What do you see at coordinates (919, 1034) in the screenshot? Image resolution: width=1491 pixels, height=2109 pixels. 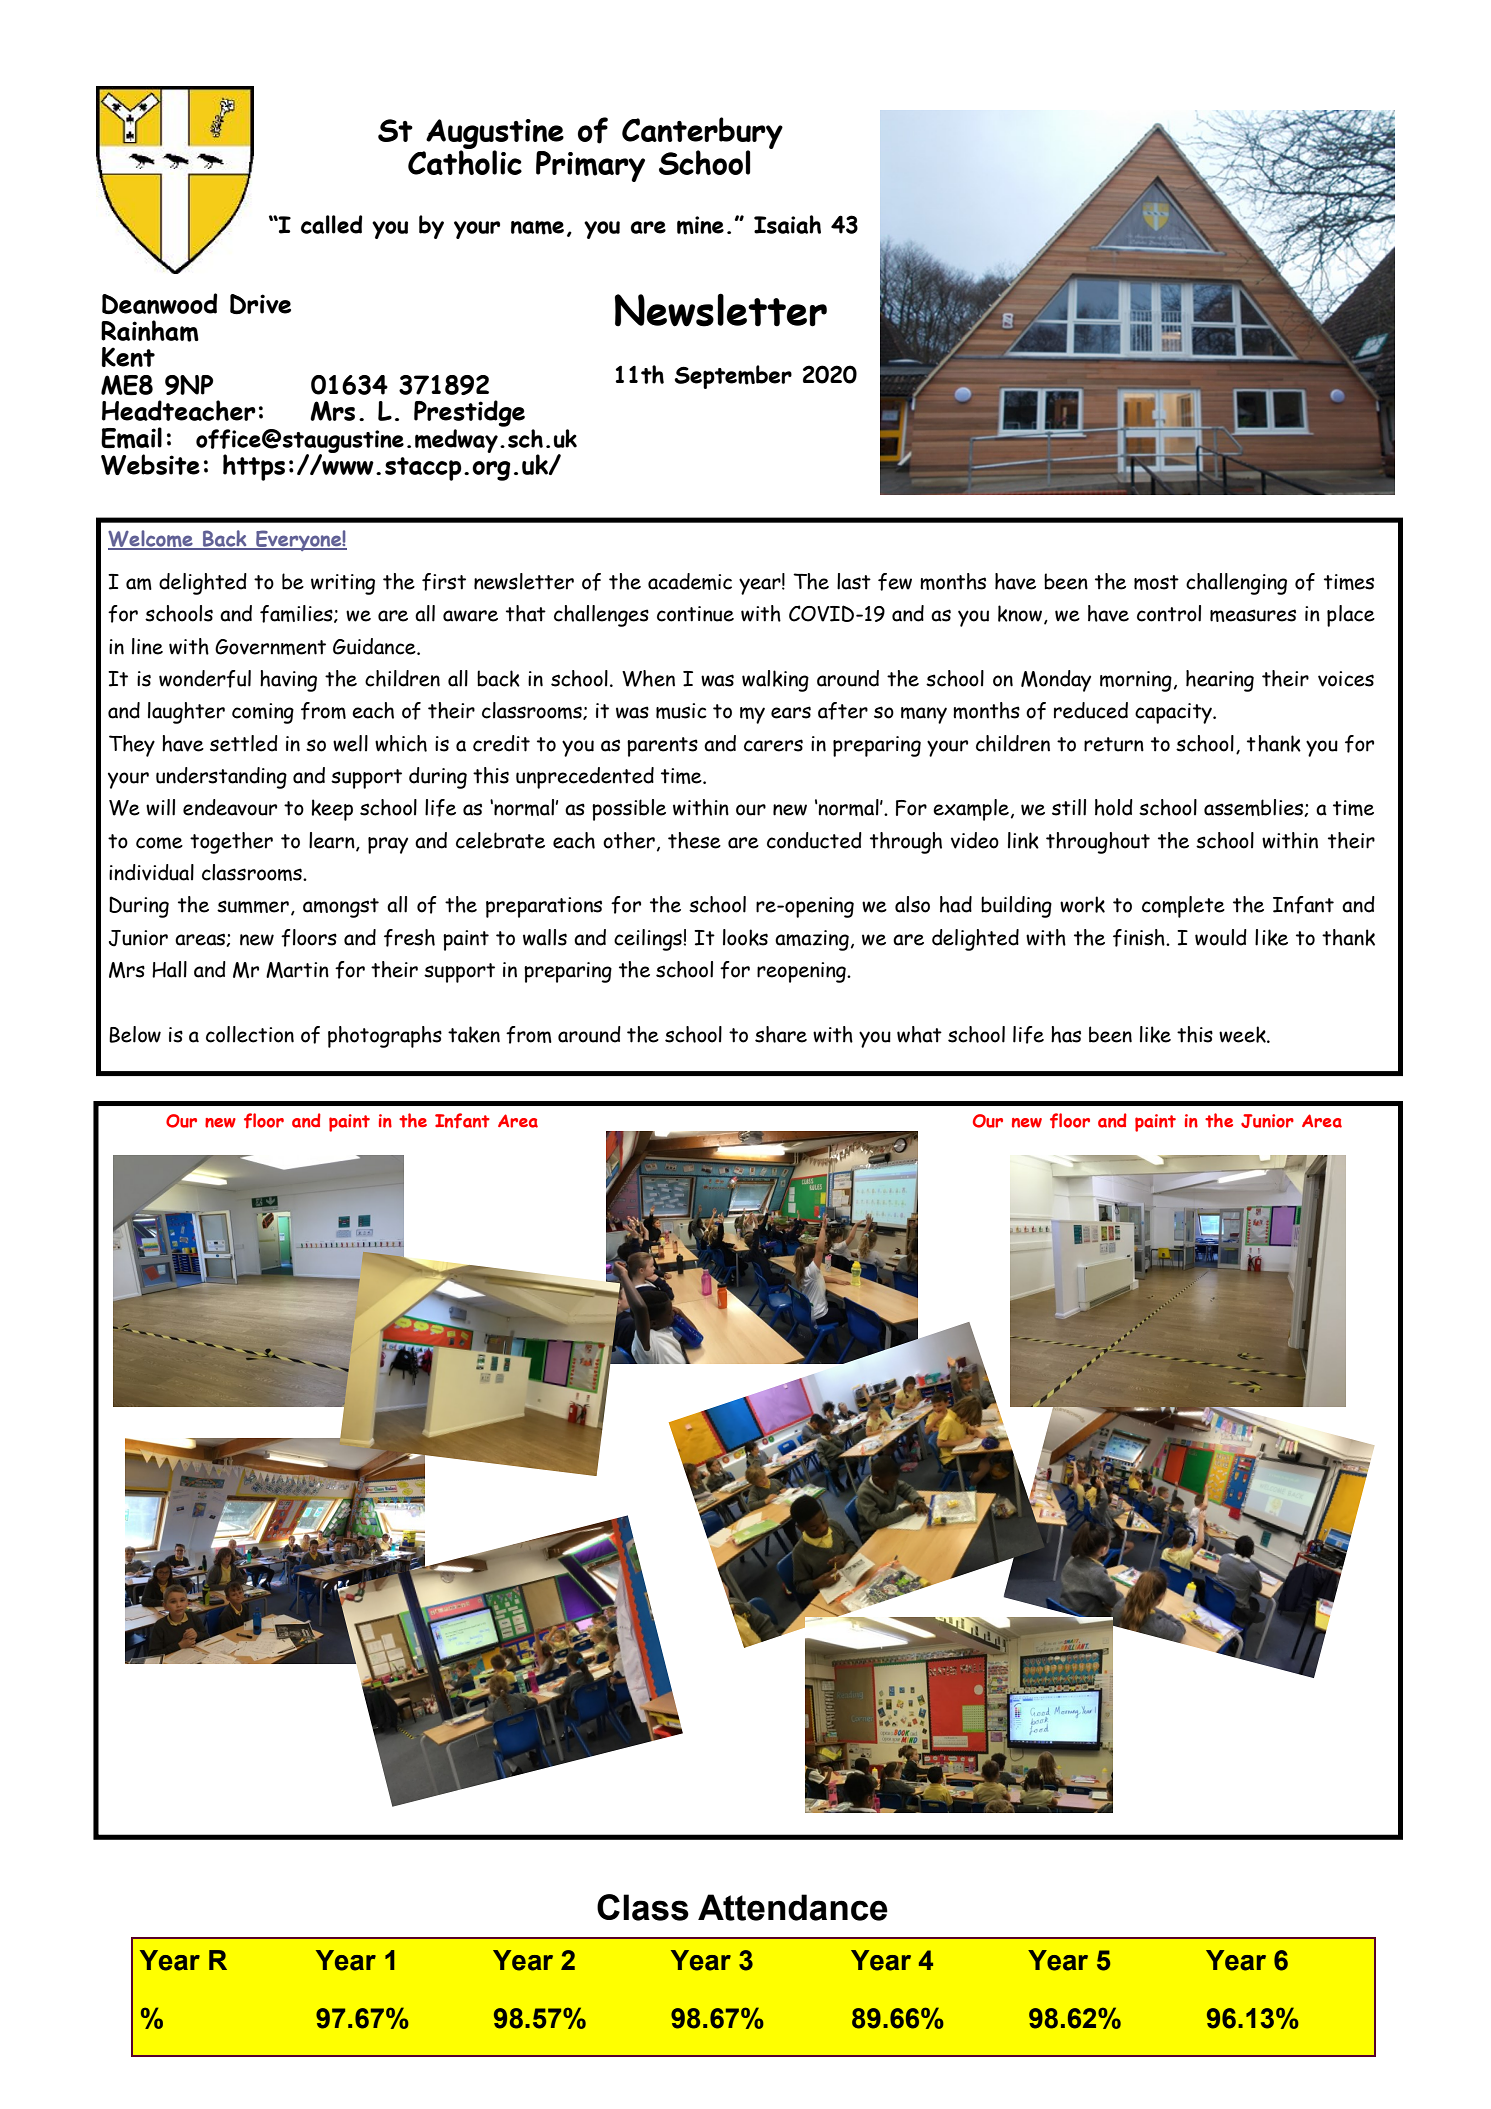 I see `what` at bounding box center [919, 1034].
